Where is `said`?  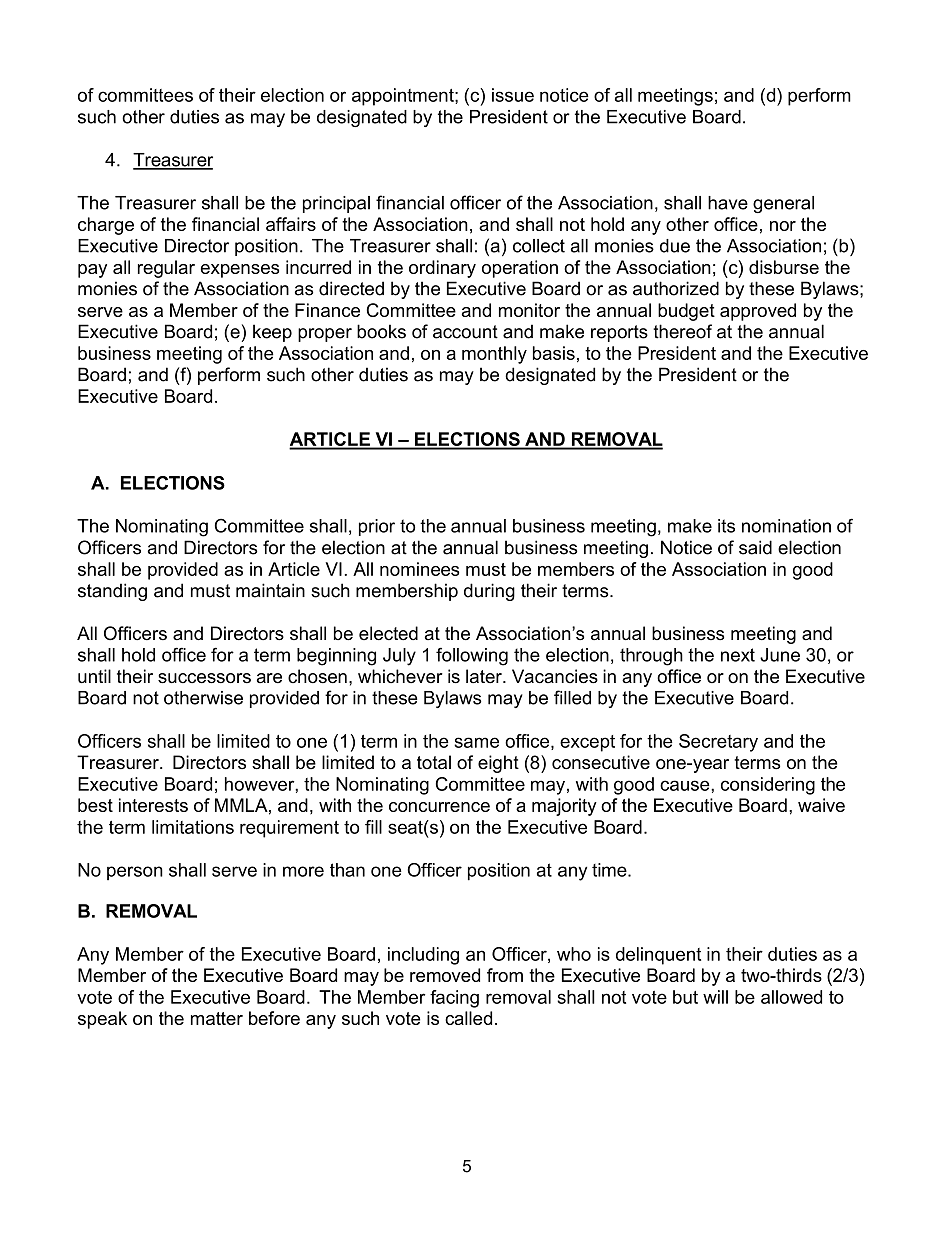 said is located at coordinates (755, 547).
